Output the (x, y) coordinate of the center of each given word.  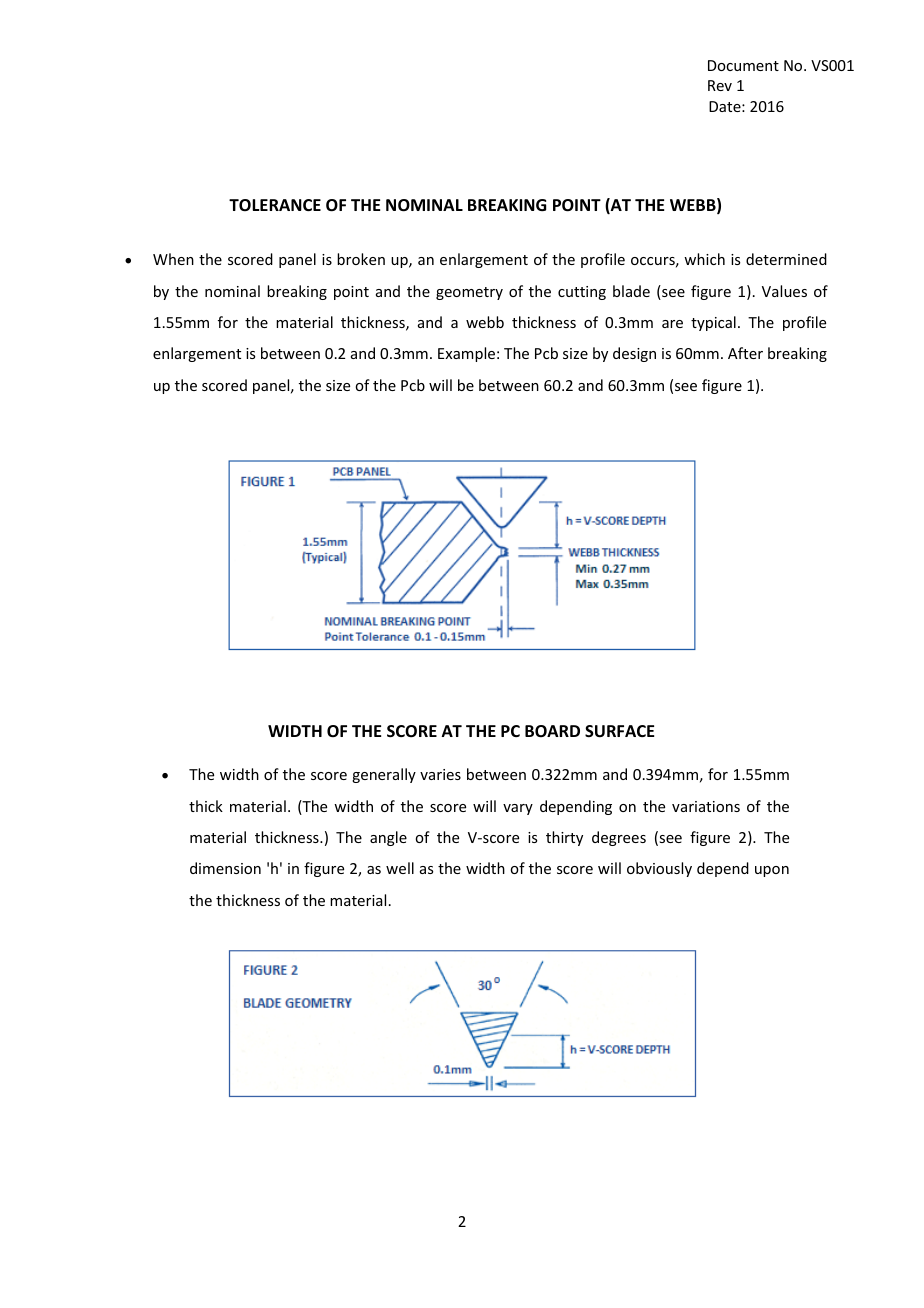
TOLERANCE (275, 205)
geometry (469, 293)
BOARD (552, 731)
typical (713, 323)
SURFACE (619, 731)
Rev (720, 85)
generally (384, 775)
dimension (225, 868)
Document (743, 65)
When (173, 259)
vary (518, 809)
